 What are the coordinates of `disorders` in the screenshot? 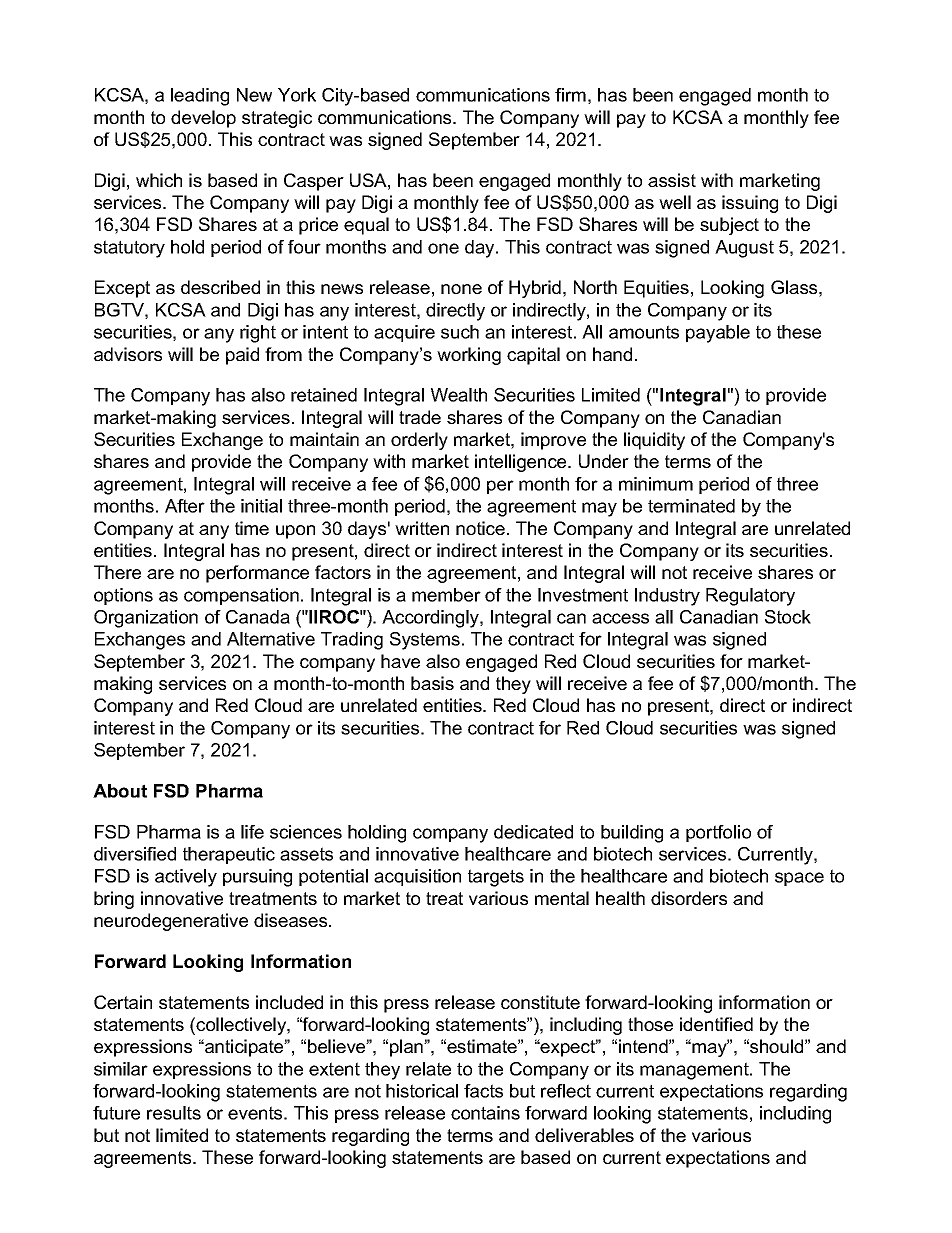 It's located at (689, 898).
